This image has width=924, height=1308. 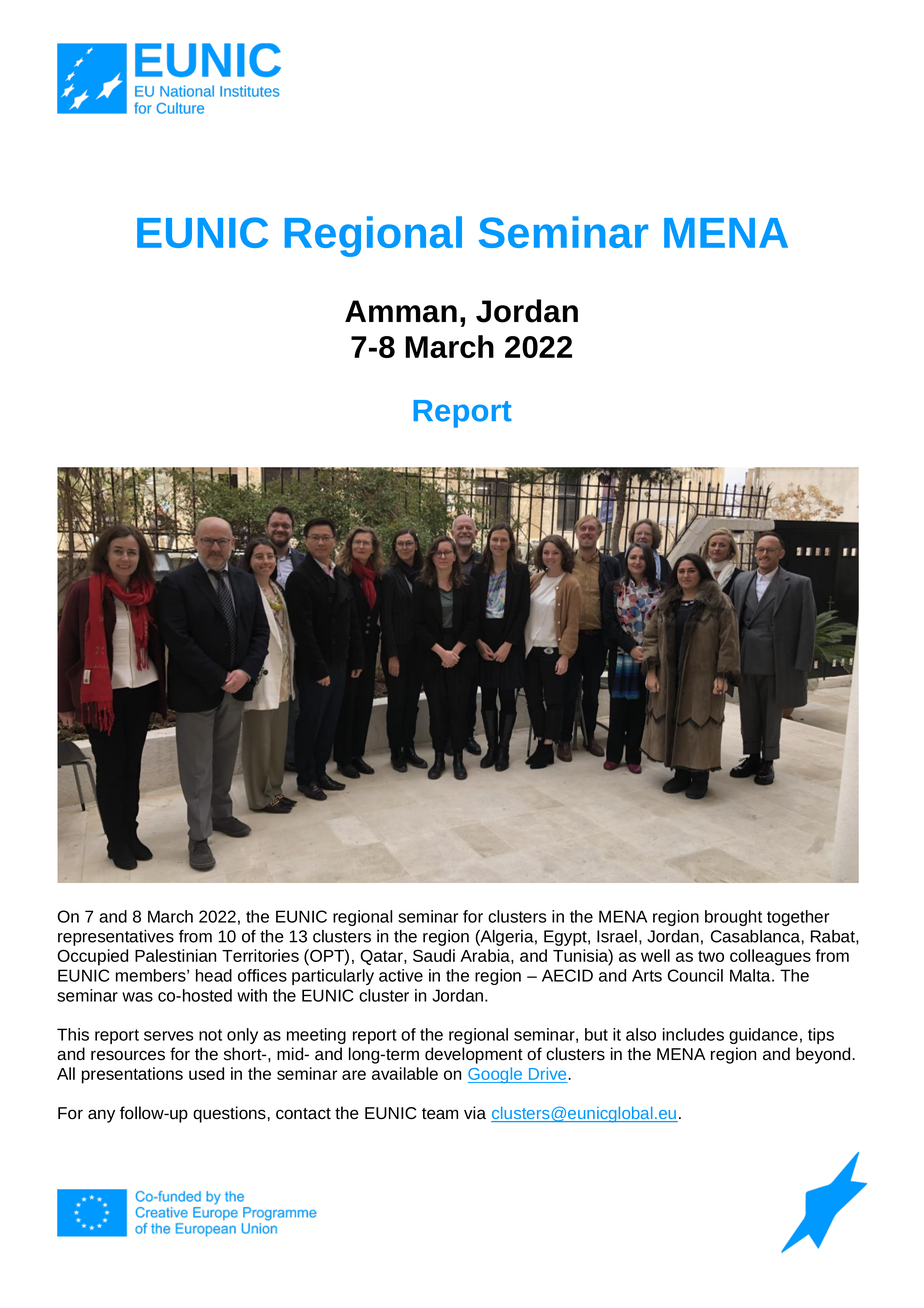 I want to click on Amman, so click(x=401, y=311).
